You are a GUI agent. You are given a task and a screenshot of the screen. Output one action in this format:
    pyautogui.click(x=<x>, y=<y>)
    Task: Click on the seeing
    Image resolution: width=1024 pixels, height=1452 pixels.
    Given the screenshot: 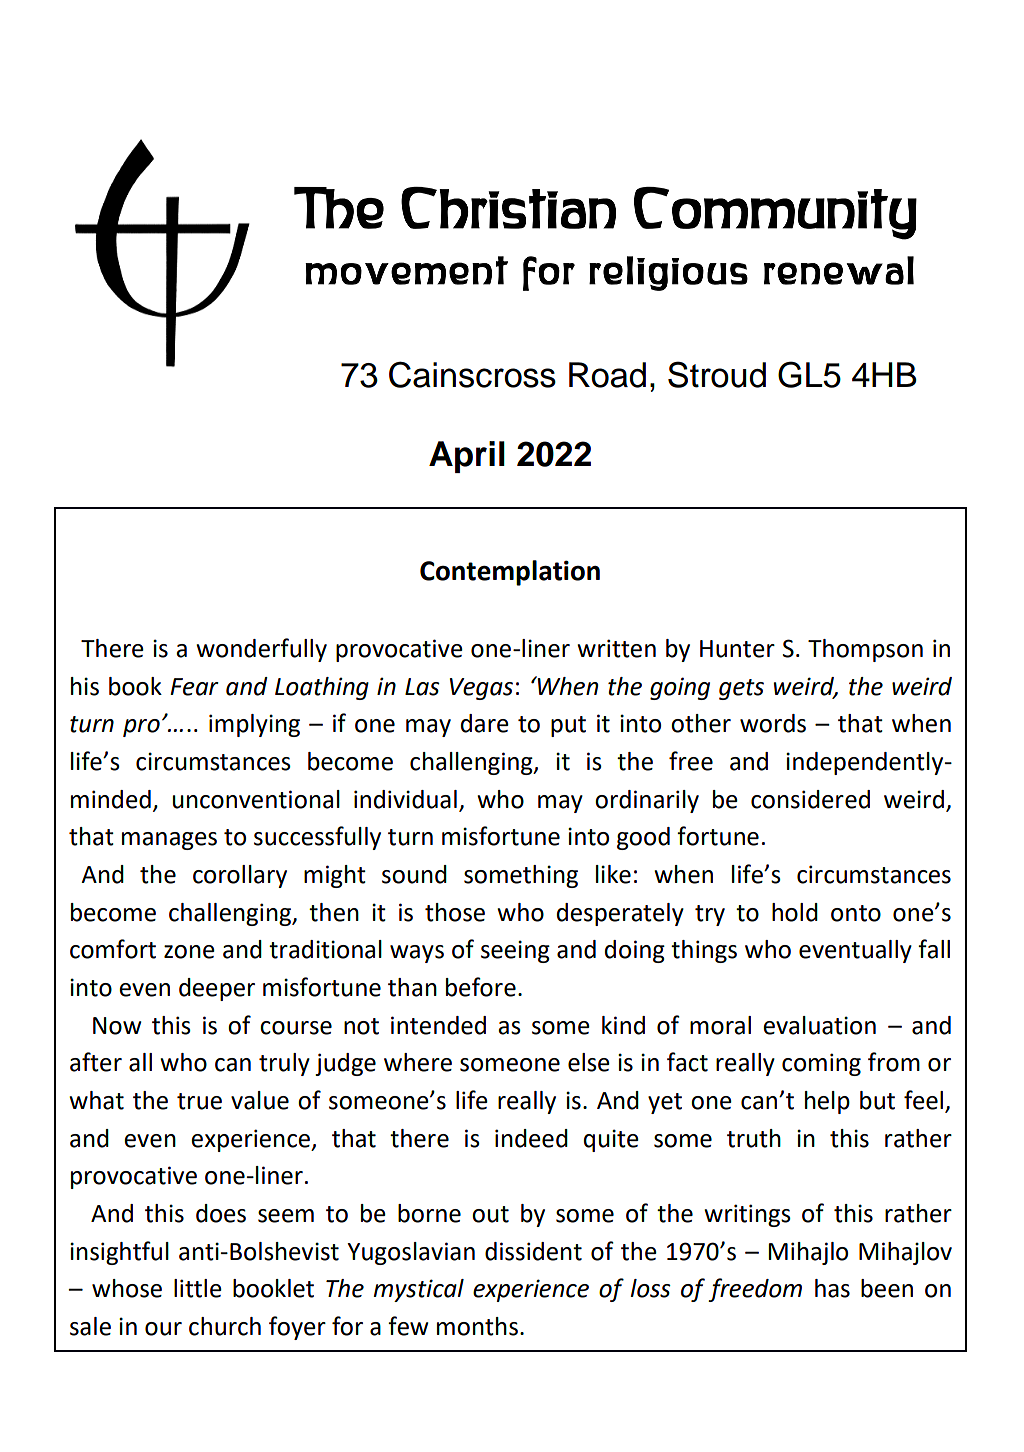 What is the action you would take?
    pyautogui.click(x=515, y=951)
